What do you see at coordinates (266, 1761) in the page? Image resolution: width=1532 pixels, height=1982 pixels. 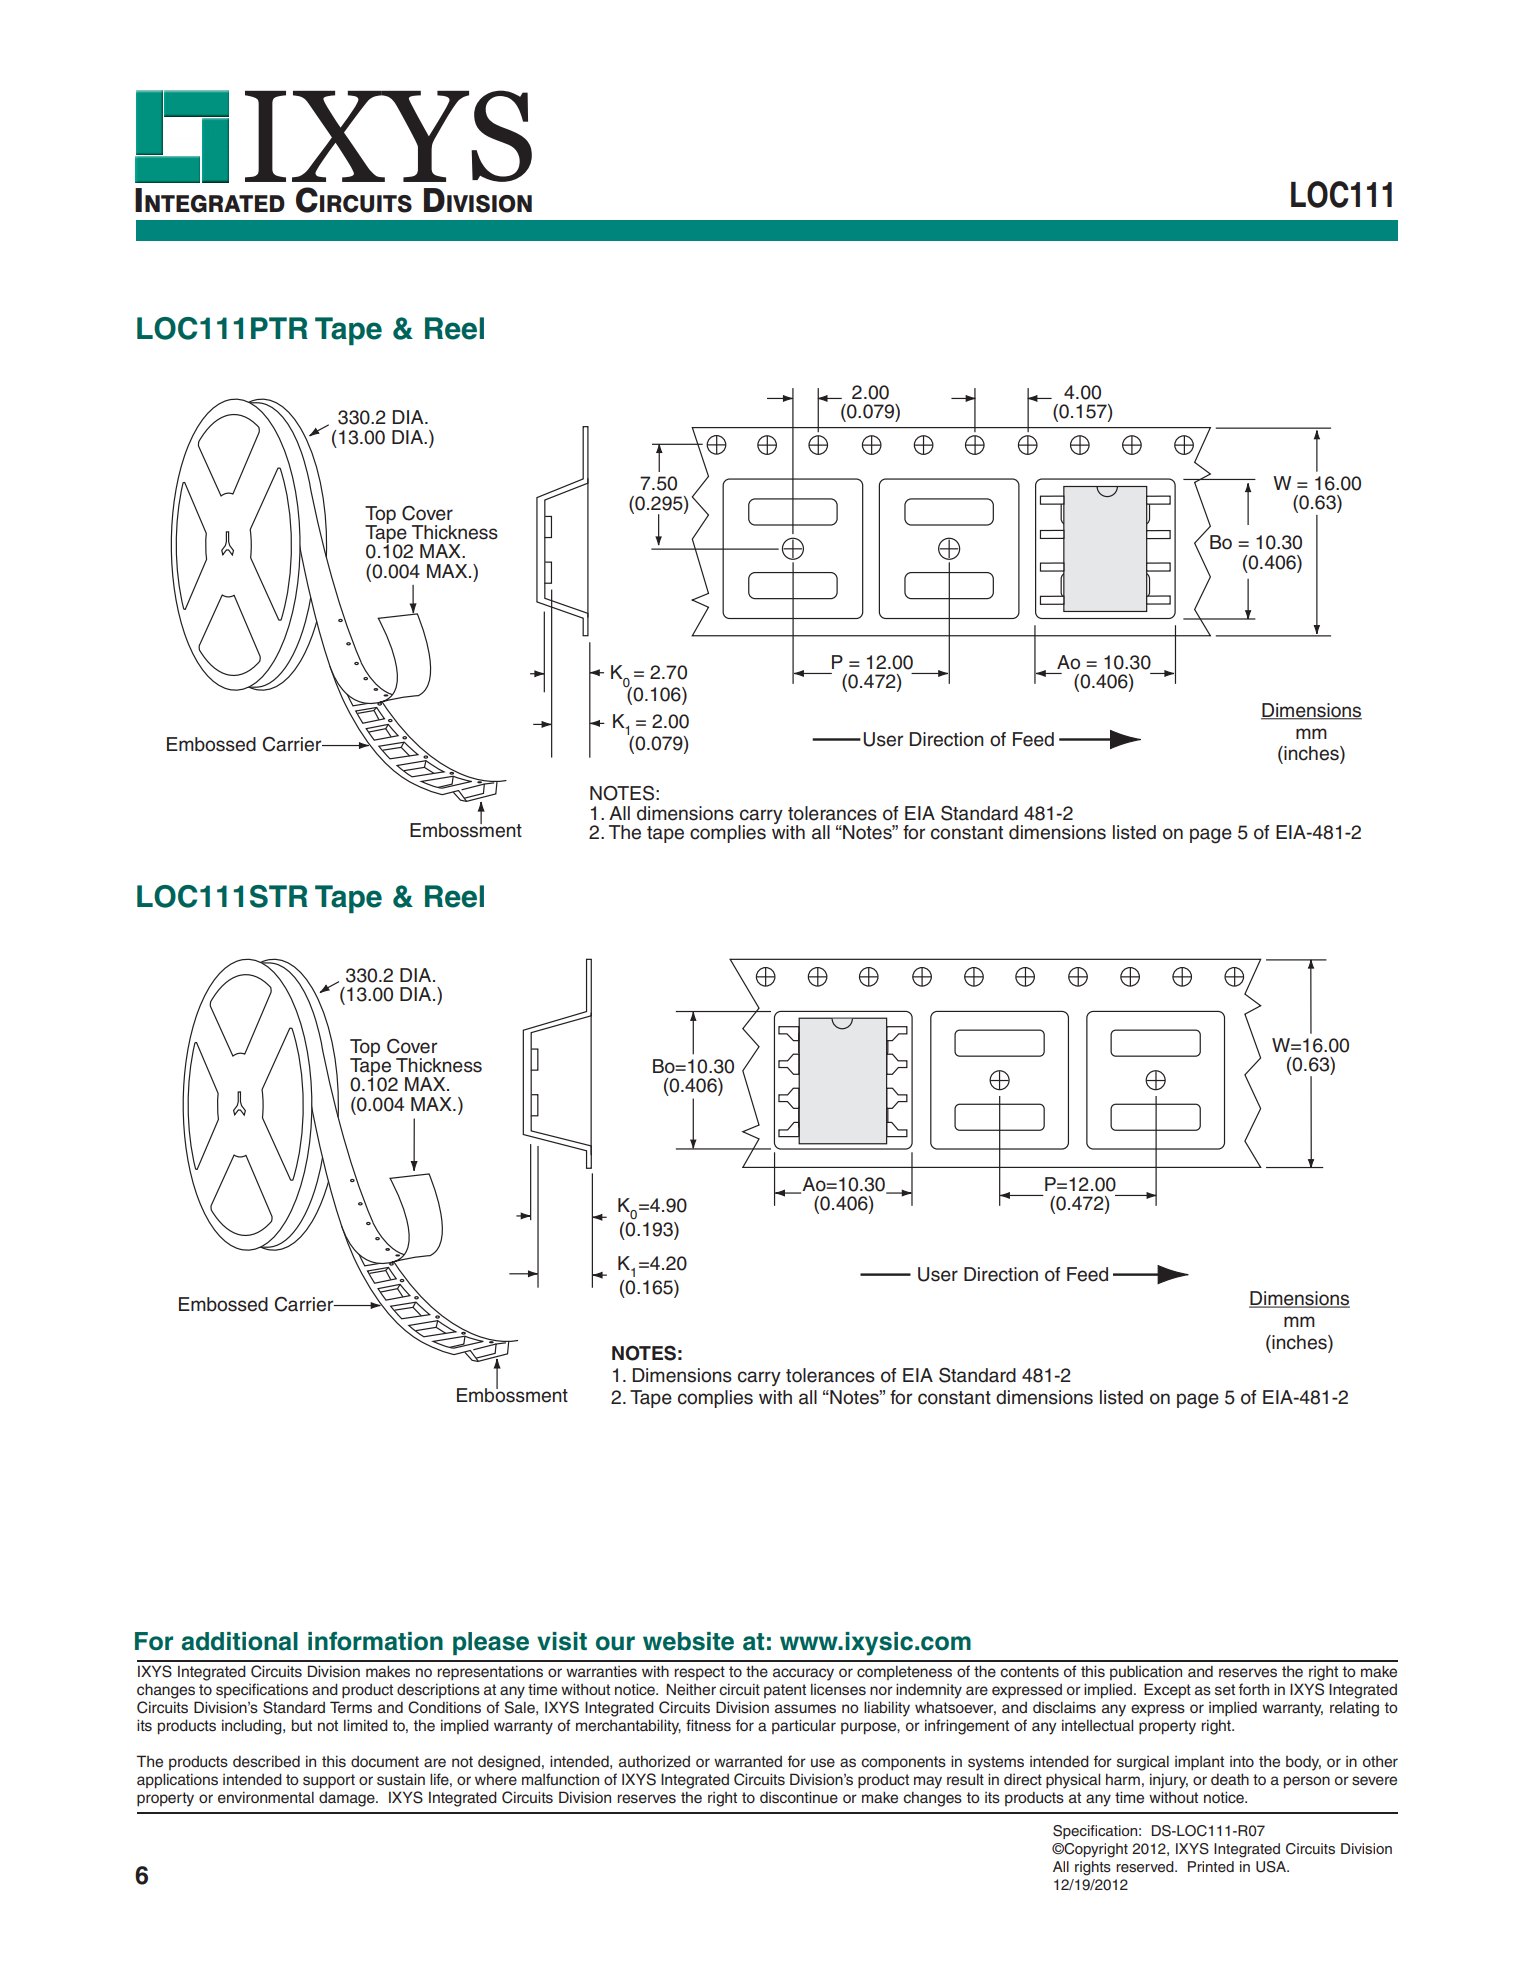 I see `described` at bounding box center [266, 1761].
